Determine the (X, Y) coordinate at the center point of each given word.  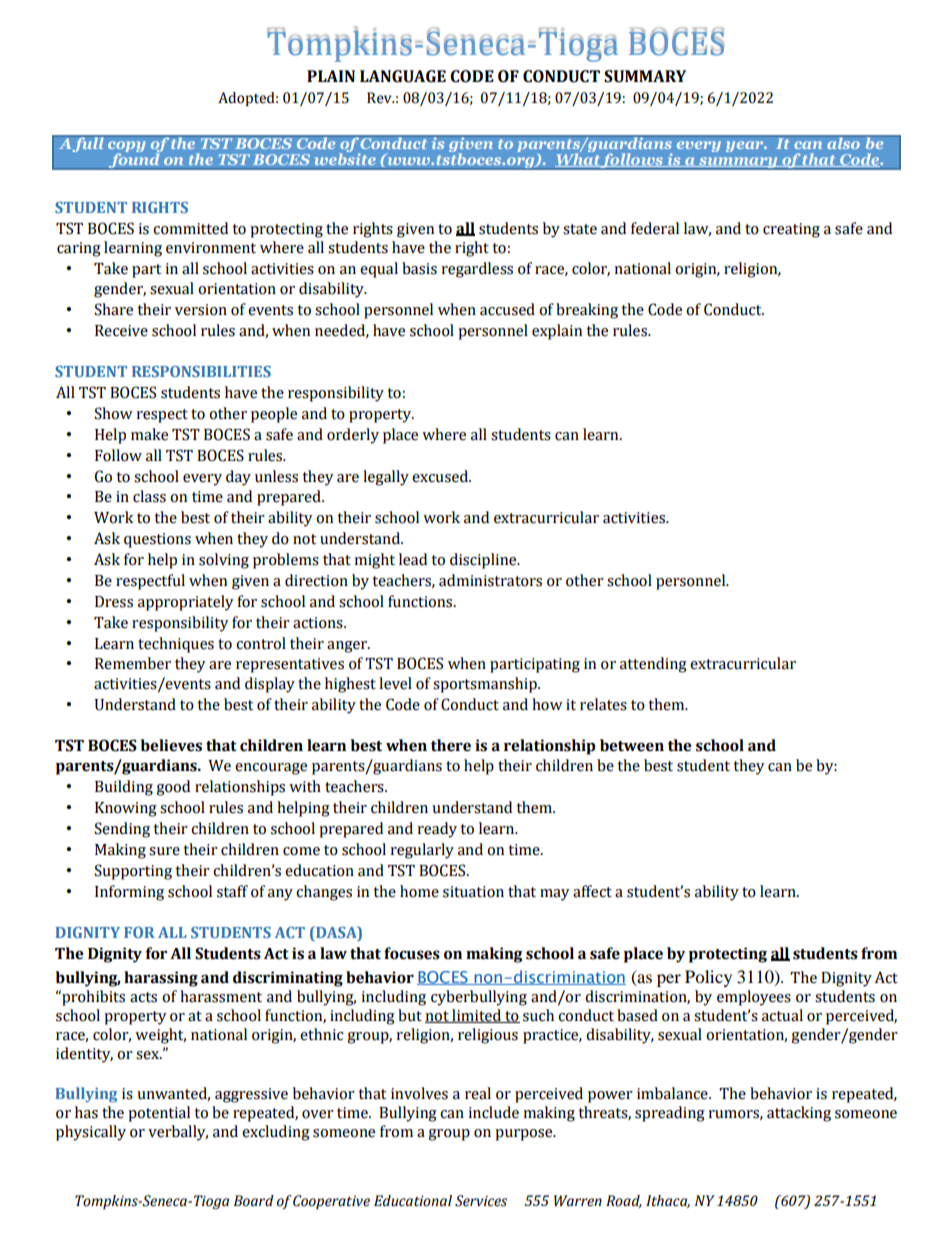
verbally (178, 1133)
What (578, 159)
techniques (176, 645)
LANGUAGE (403, 76)
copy (126, 148)
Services (481, 1201)
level (395, 683)
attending (653, 665)
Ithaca (668, 1201)
